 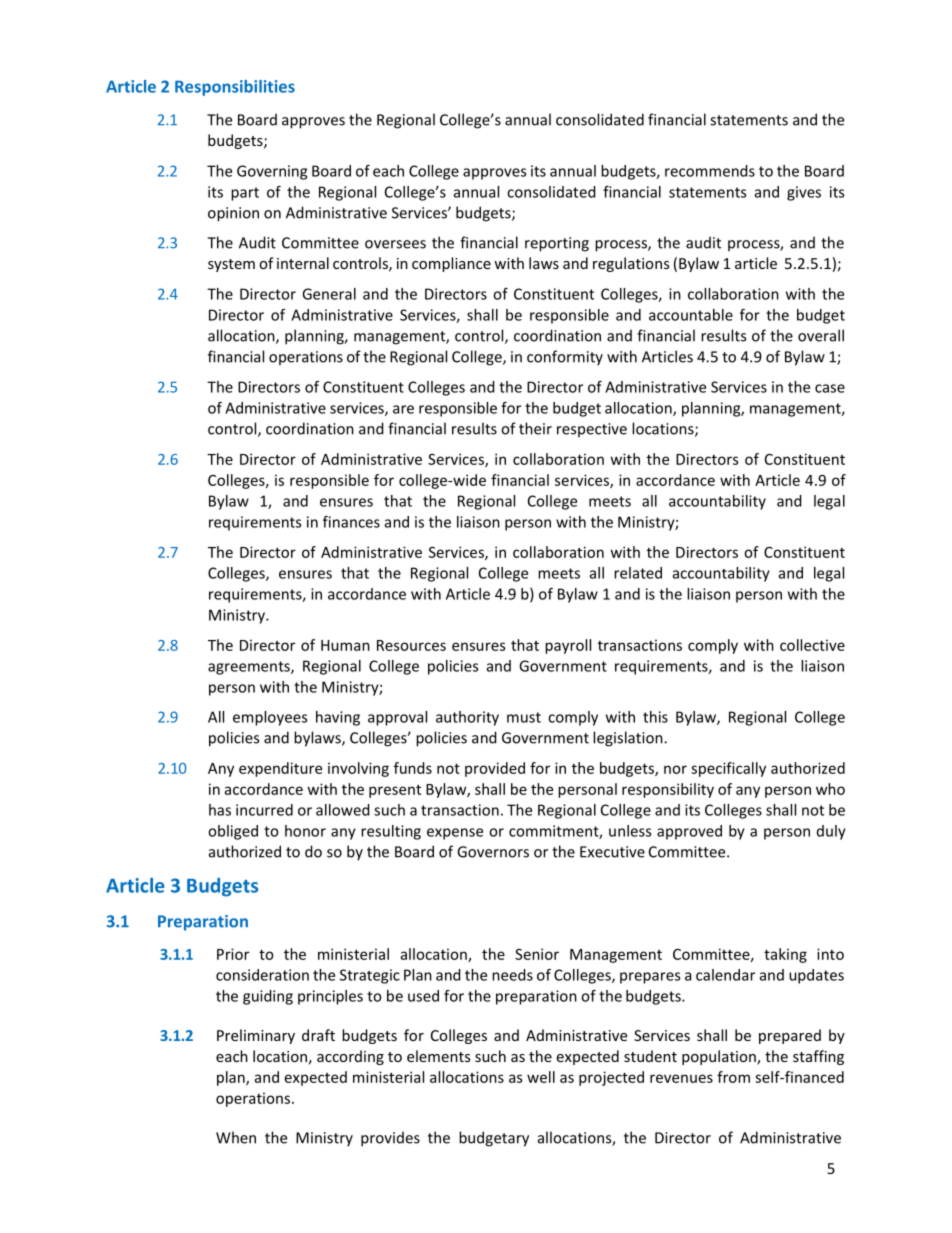 What do you see at coordinates (710, 171) in the screenshot?
I see `recommends` at bounding box center [710, 171].
